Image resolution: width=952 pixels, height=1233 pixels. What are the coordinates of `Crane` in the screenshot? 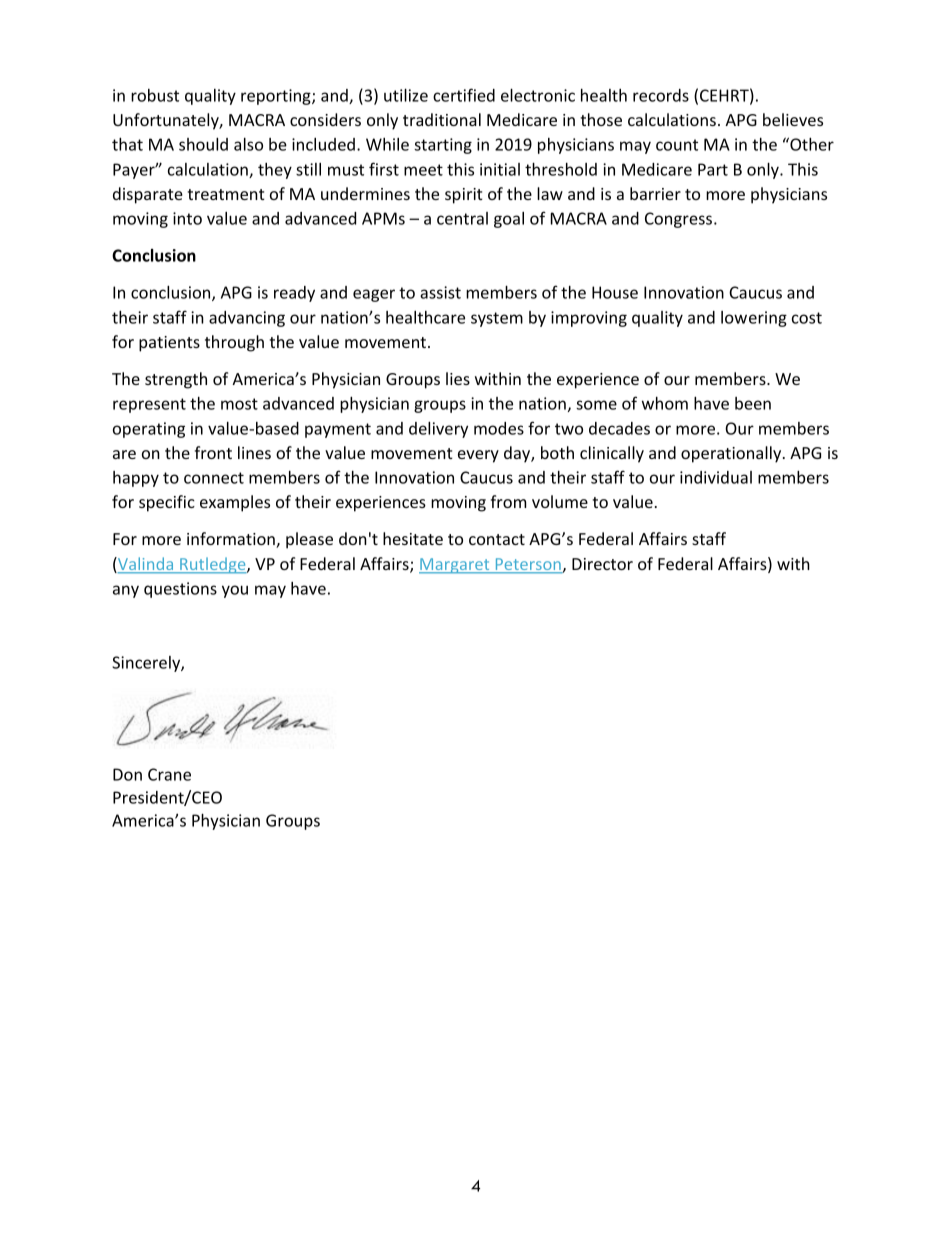 It's located at (169, 774).
